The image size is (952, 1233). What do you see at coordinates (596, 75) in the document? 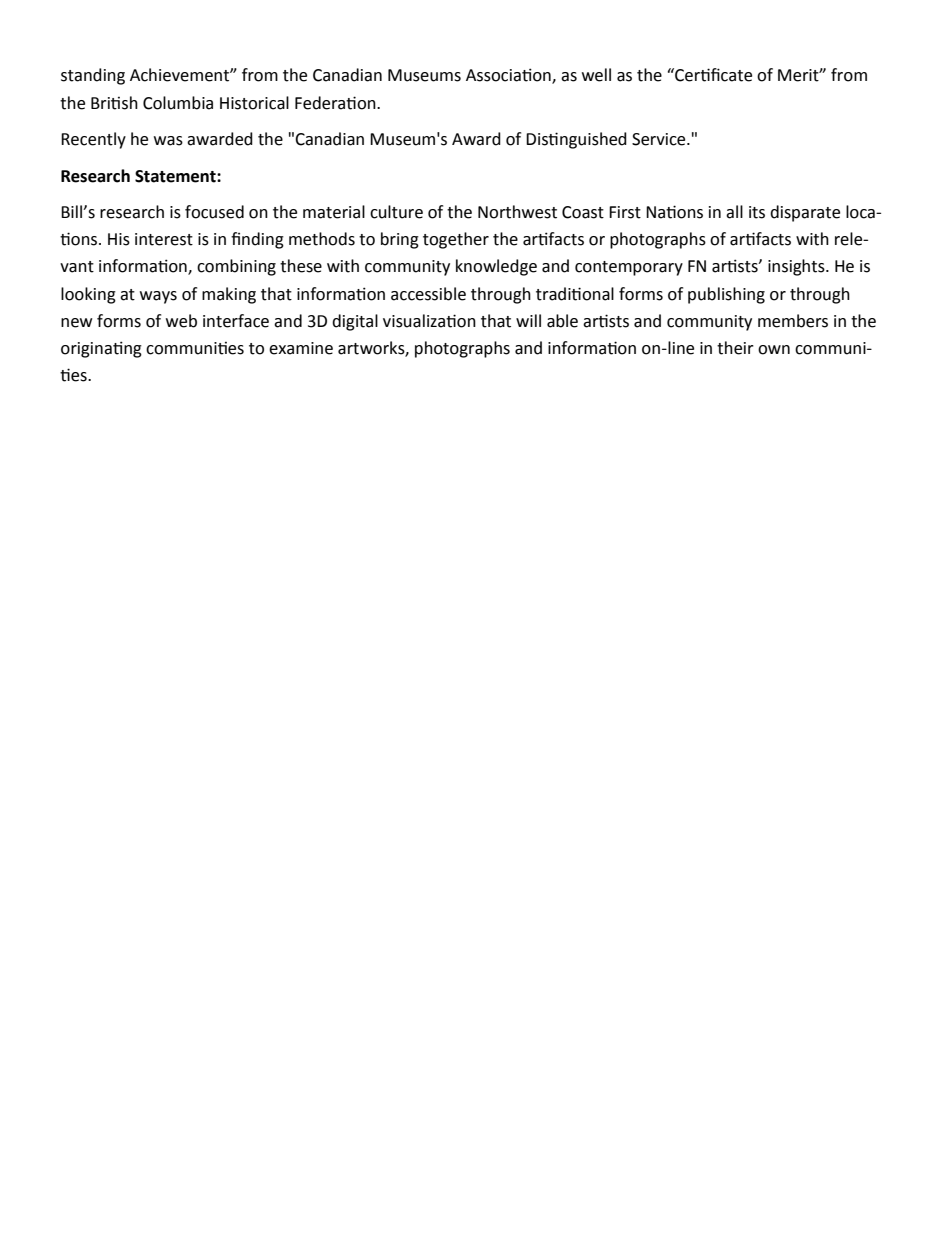
I see `well` at bounding box center [596, 75].
